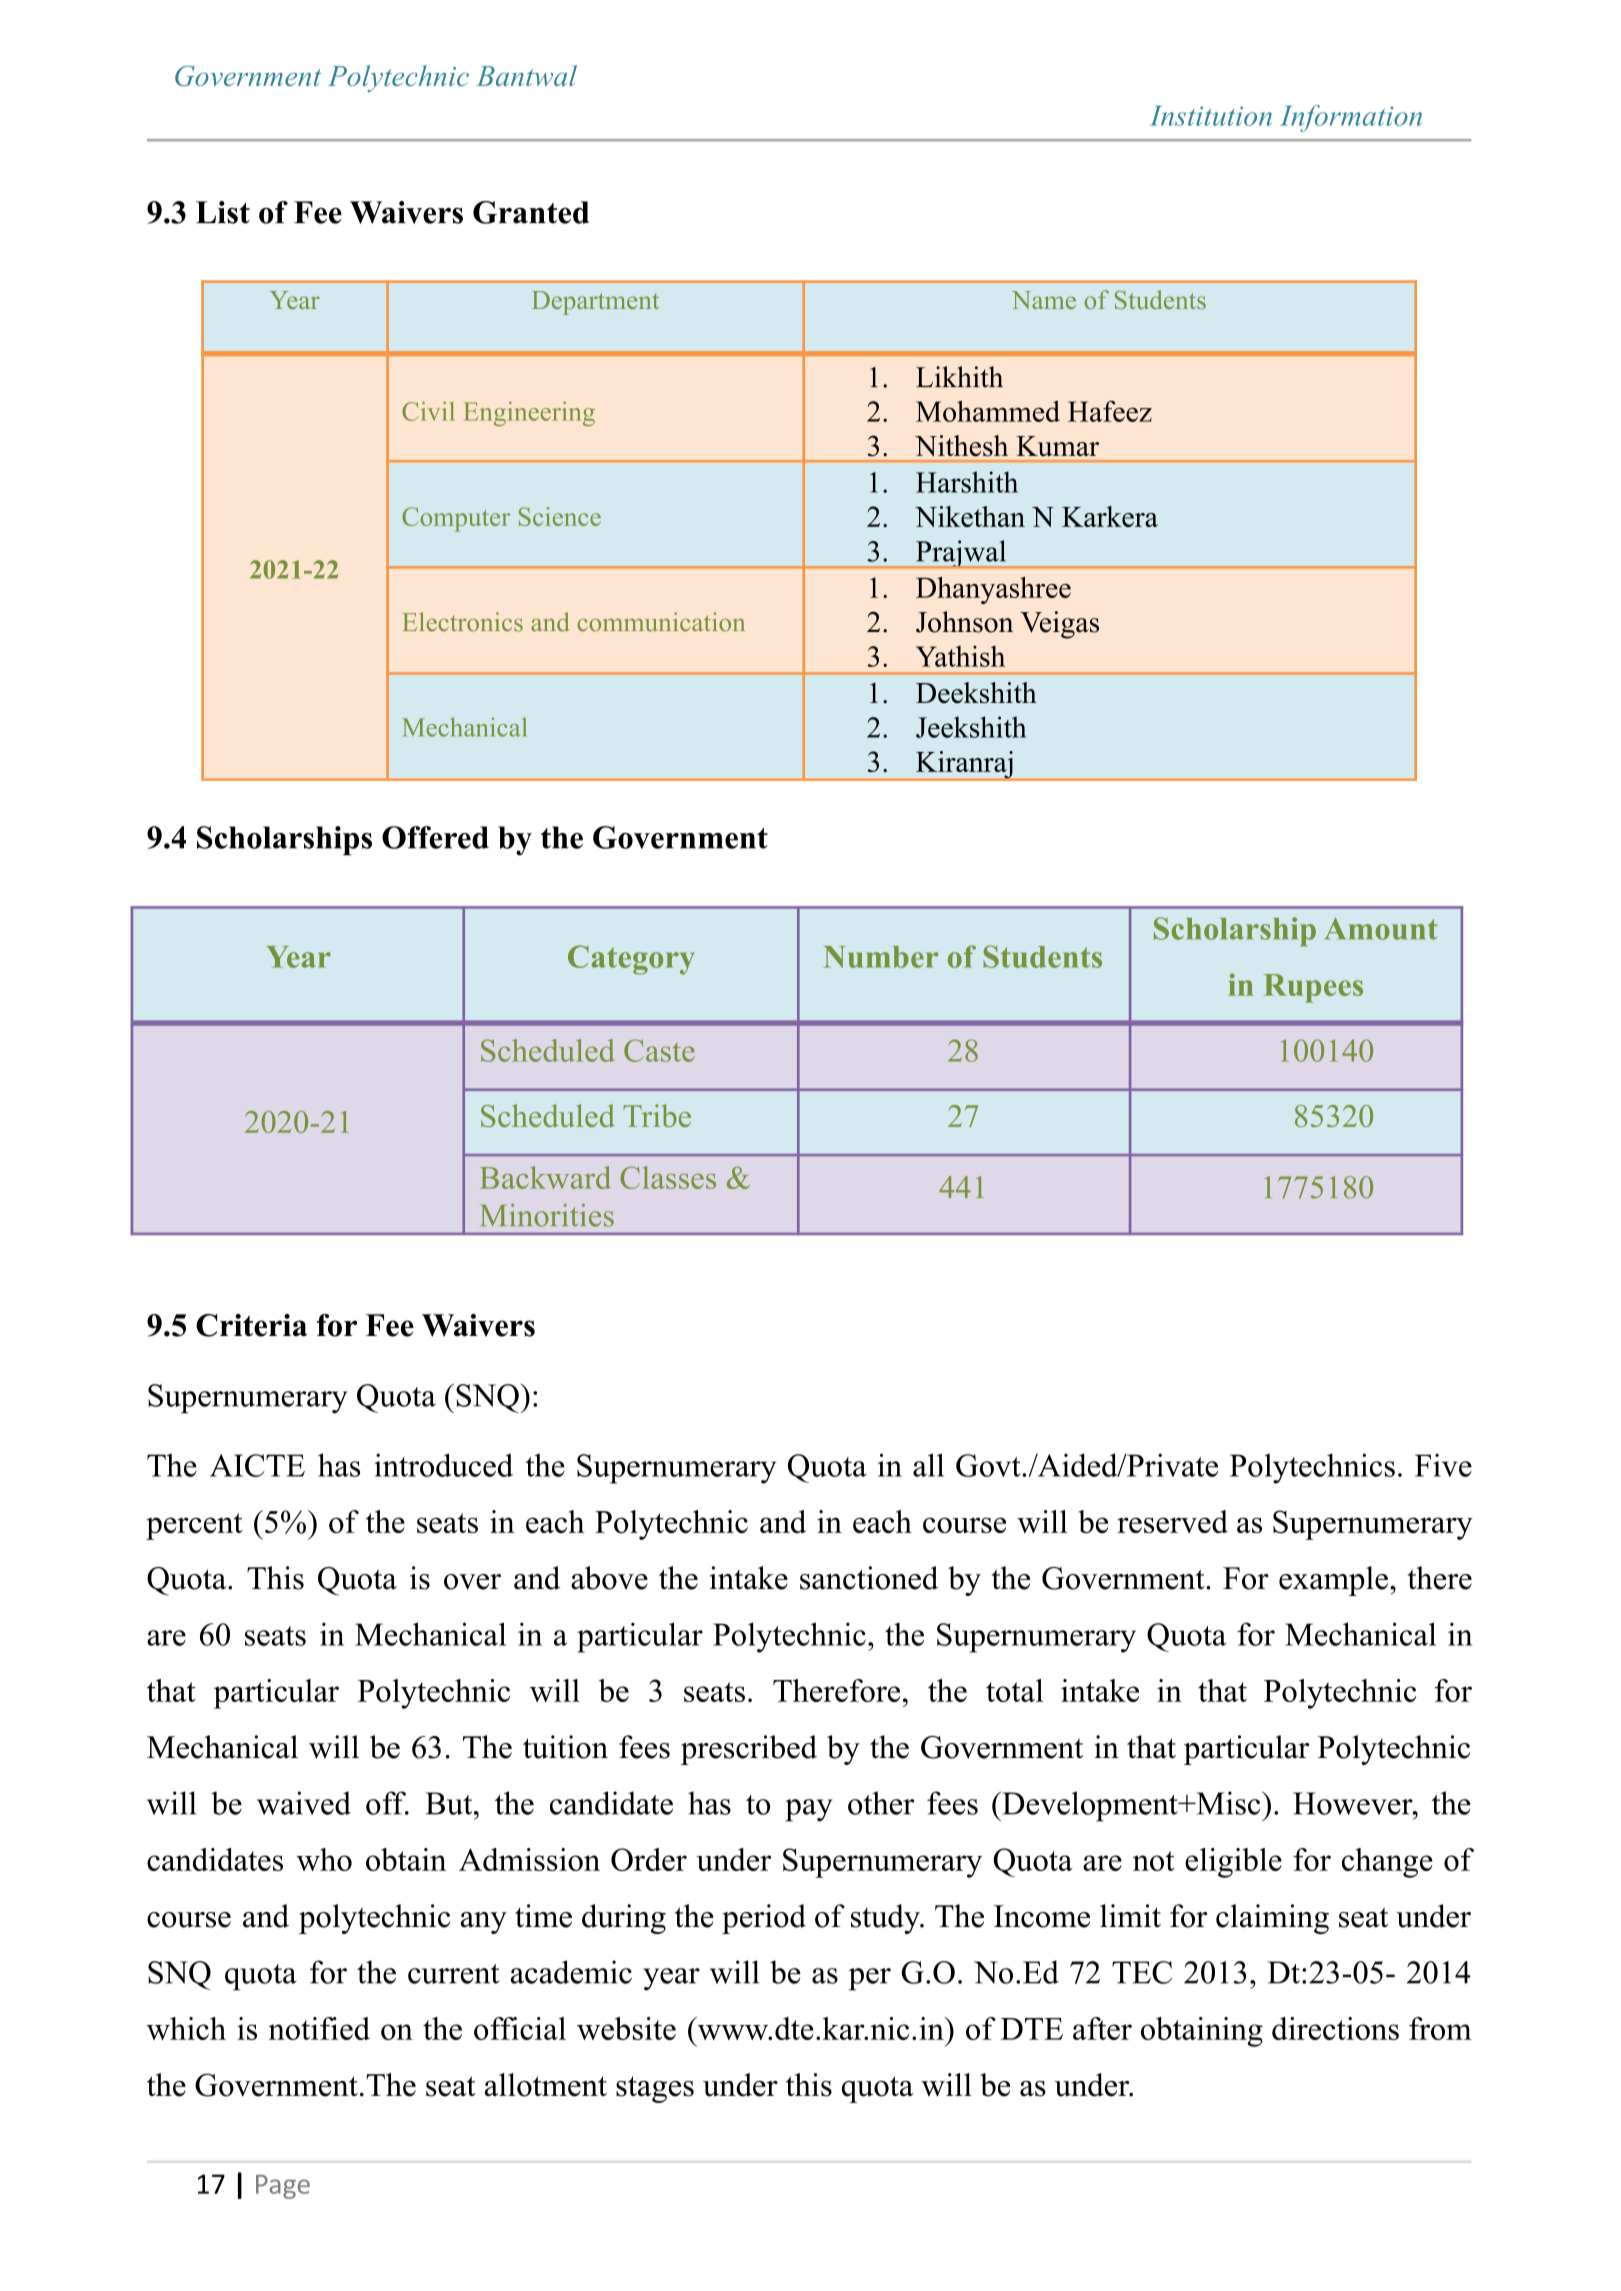 The width and height of the screenshot is (1621, 2291). Describe the element at coordinates (1381, 928) in the screenshot. I see `Amount` at that location.
